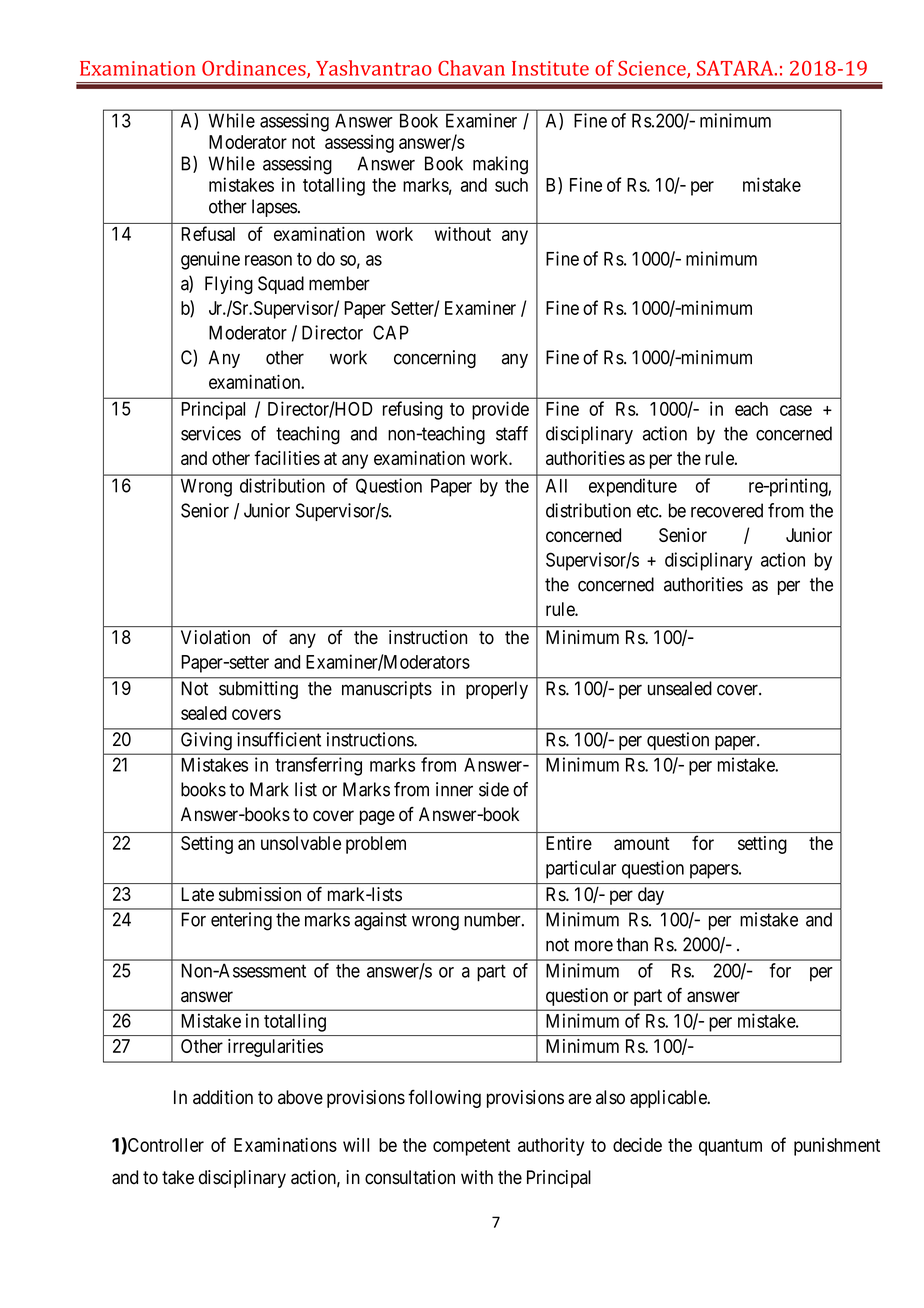 This image has height=1308, width=924. What do you see at coordinates (300, 1097) in the image?
I see `above` at bounding box center [300, 1097].
